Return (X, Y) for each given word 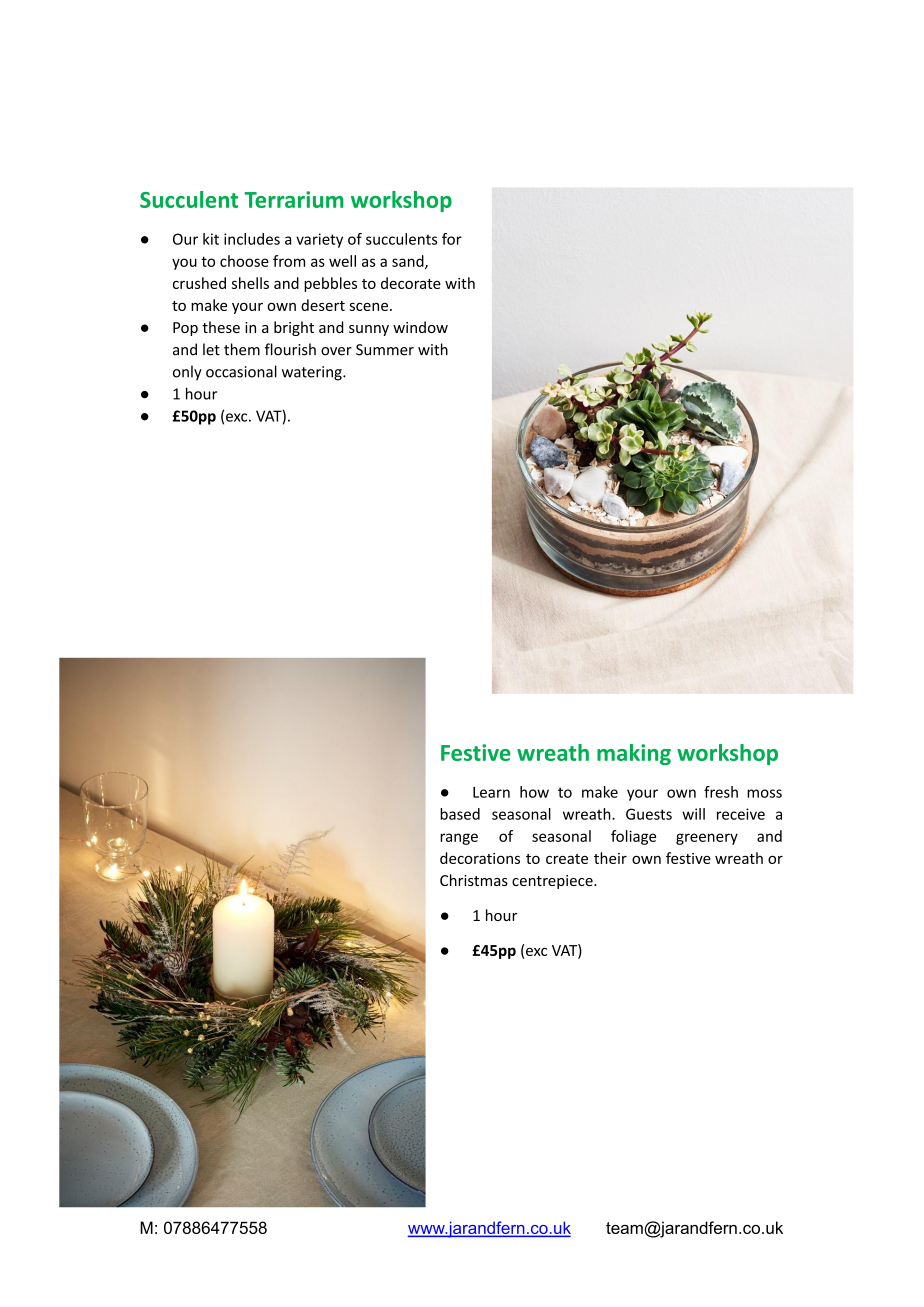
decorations (480, 858)
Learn (491, 792)
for (452, 239)
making (634, 754)
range (459, 839)
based (460, 814)
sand (409, 262)
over (336, 351)
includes (252, 239)
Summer (385, 350)
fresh (721, 792)
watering (313, 373)
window (420, 327)
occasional (241, 371)
